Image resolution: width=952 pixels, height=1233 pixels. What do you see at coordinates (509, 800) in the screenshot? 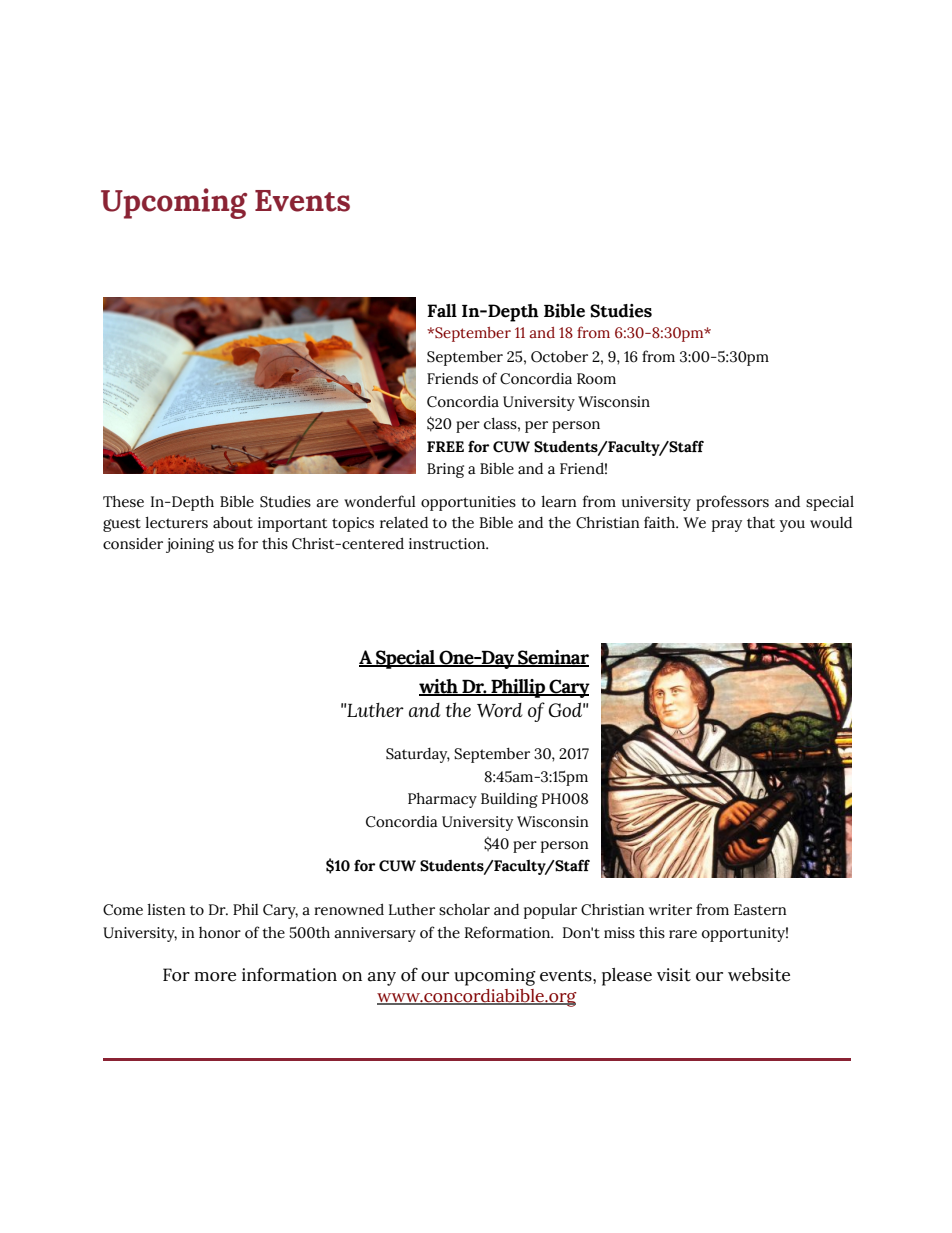
I see `Building` at bounding box center [509, 800].
